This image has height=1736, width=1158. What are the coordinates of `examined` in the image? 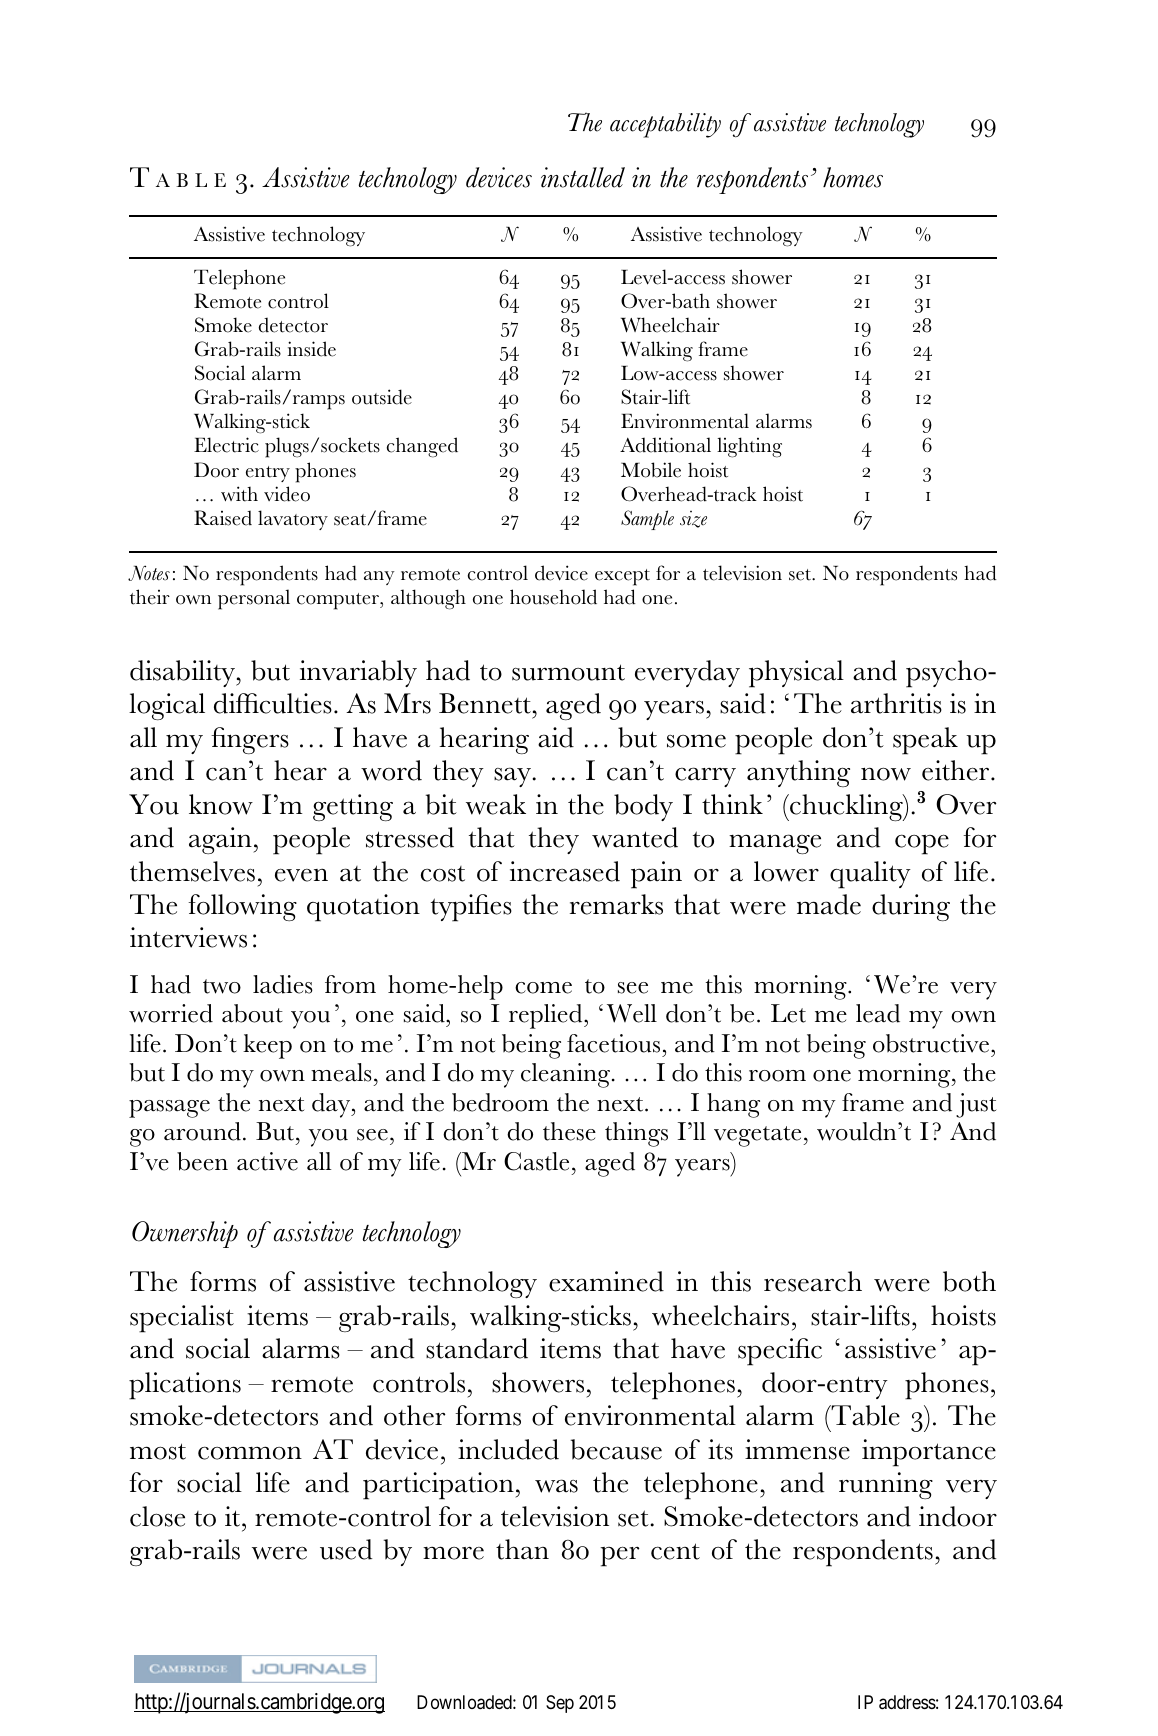 It's located at (606, 1281).
